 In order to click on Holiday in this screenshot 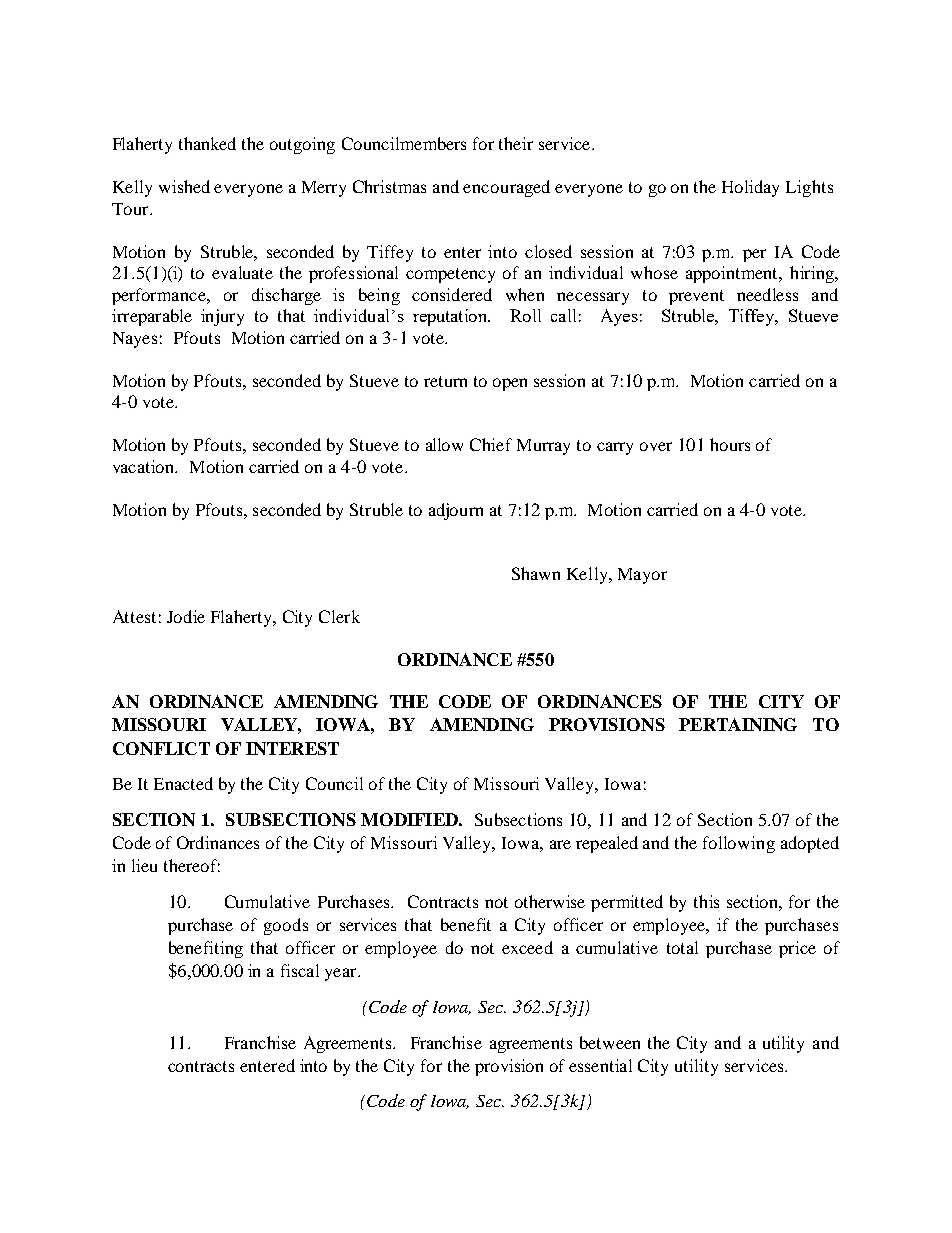, I will do `click(750, 188)`.
